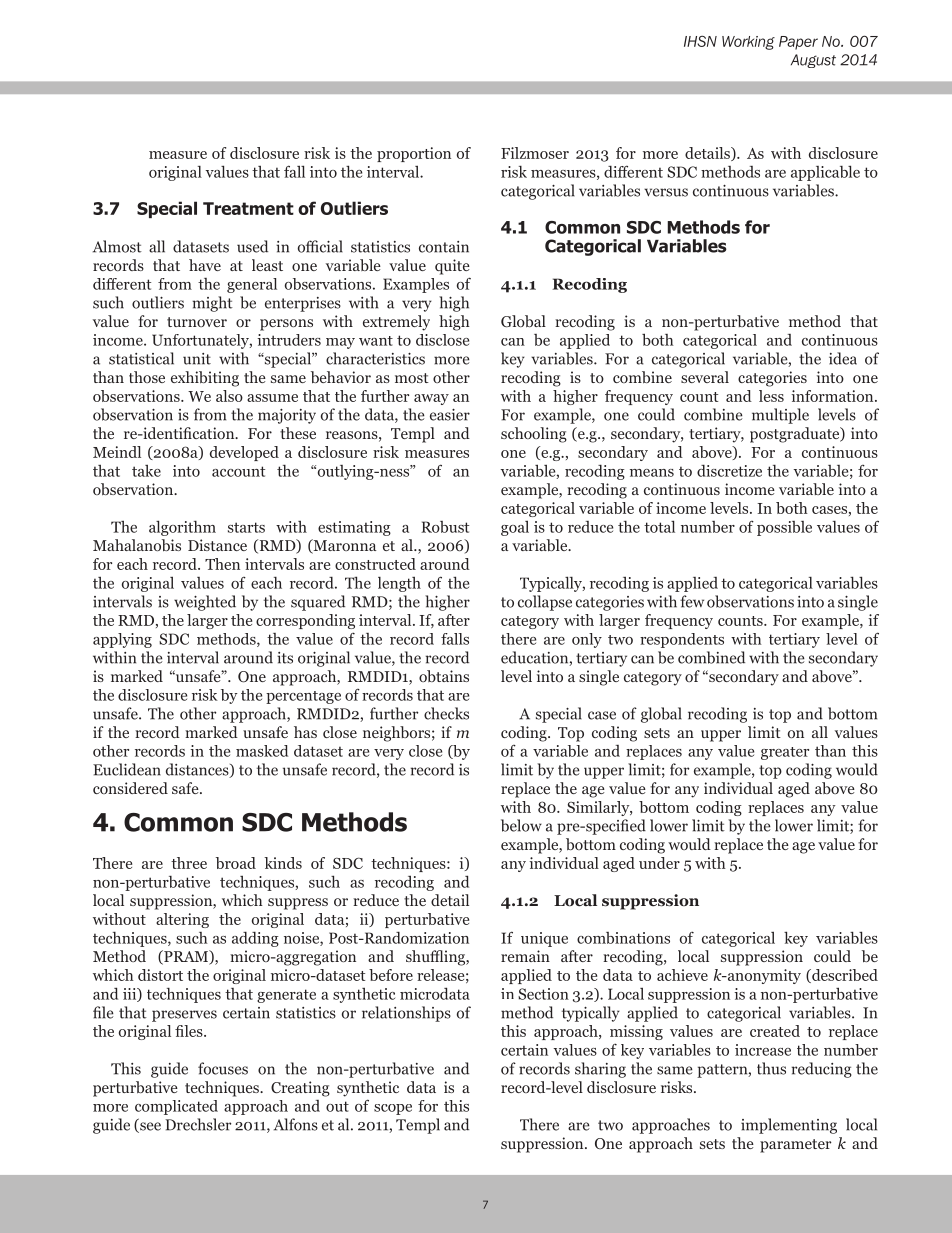 This screenshot has width=952, height=1233. I want to click on implementing, so click(789, 1126).
